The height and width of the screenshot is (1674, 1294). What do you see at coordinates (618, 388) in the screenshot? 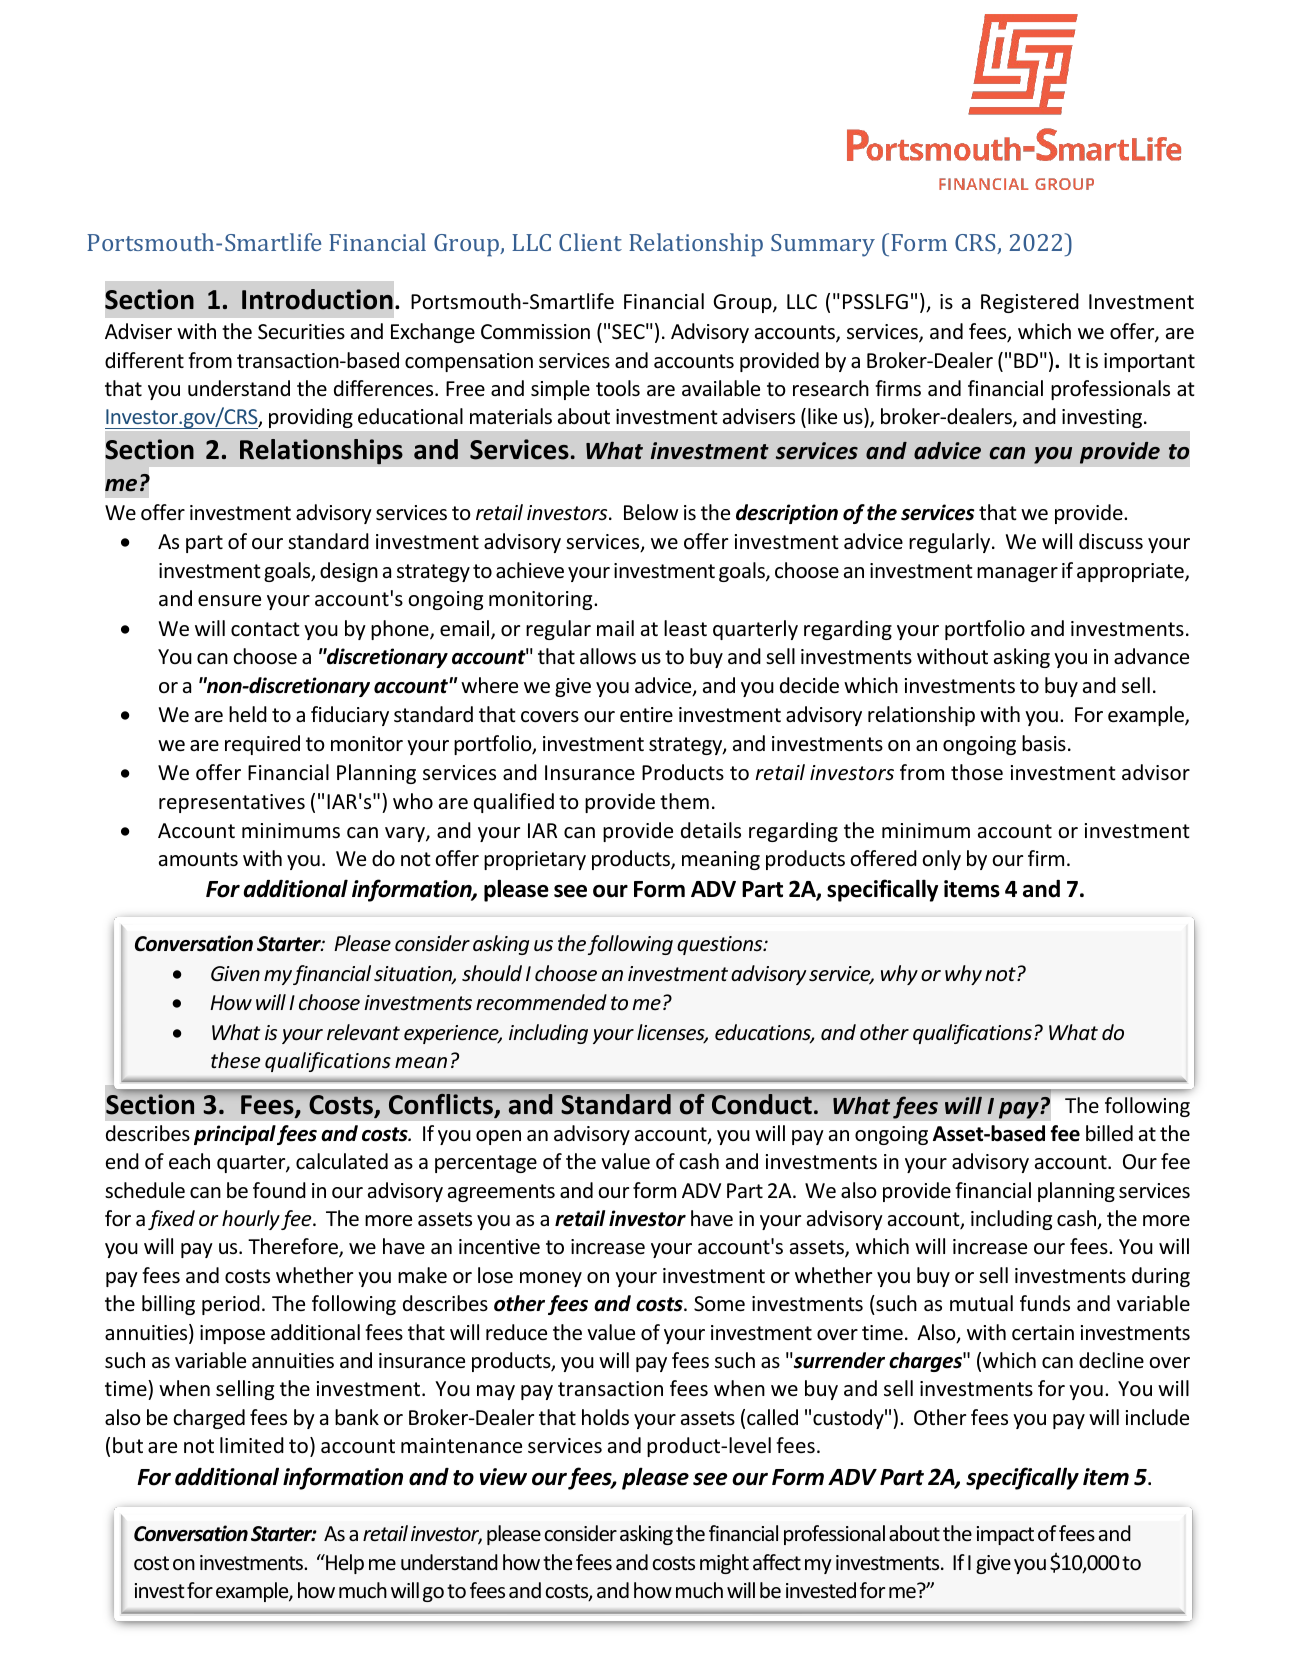
I see `tools` at bounding box center [618, 388].
